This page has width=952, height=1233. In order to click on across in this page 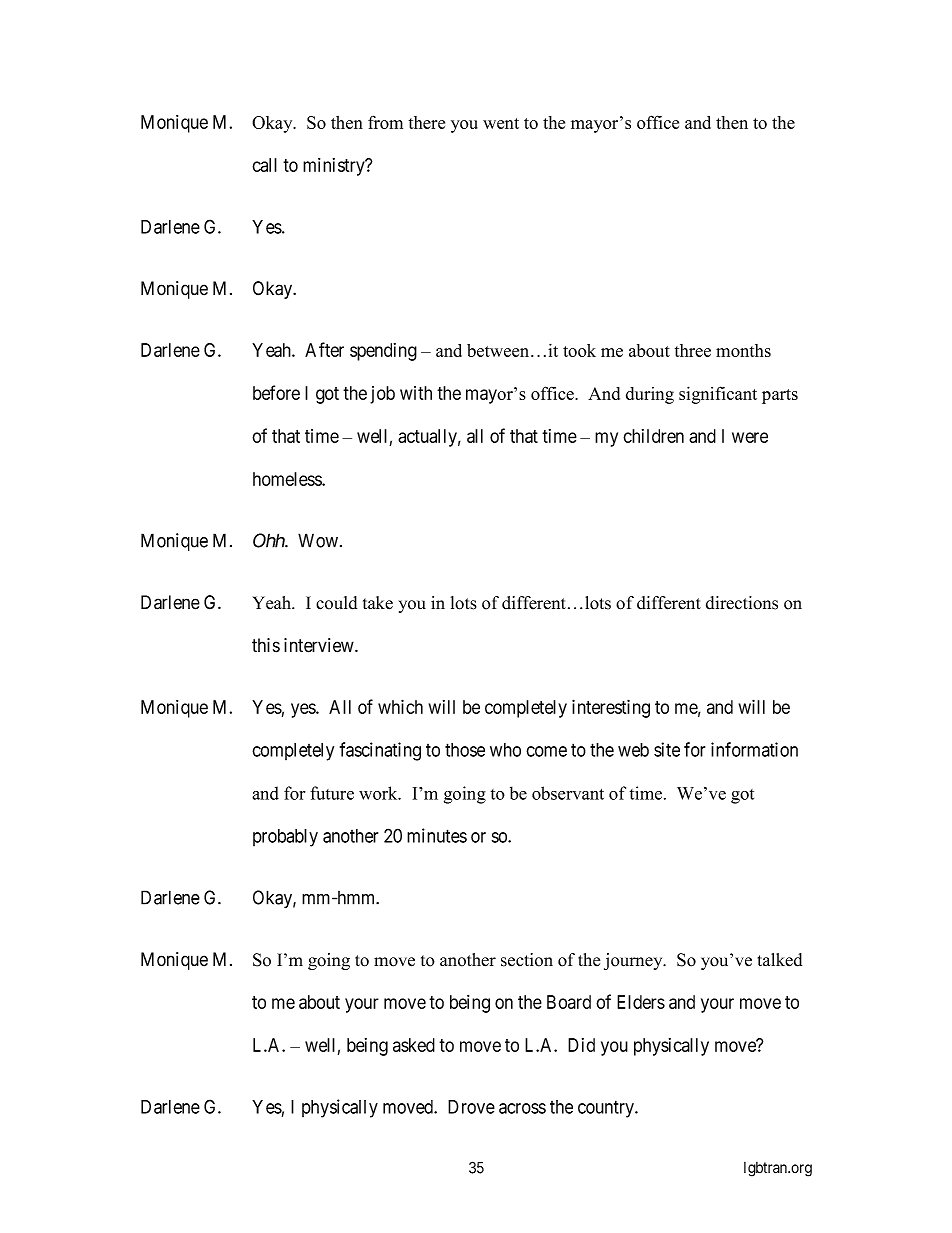, I will do `click(522, 1108)`.
